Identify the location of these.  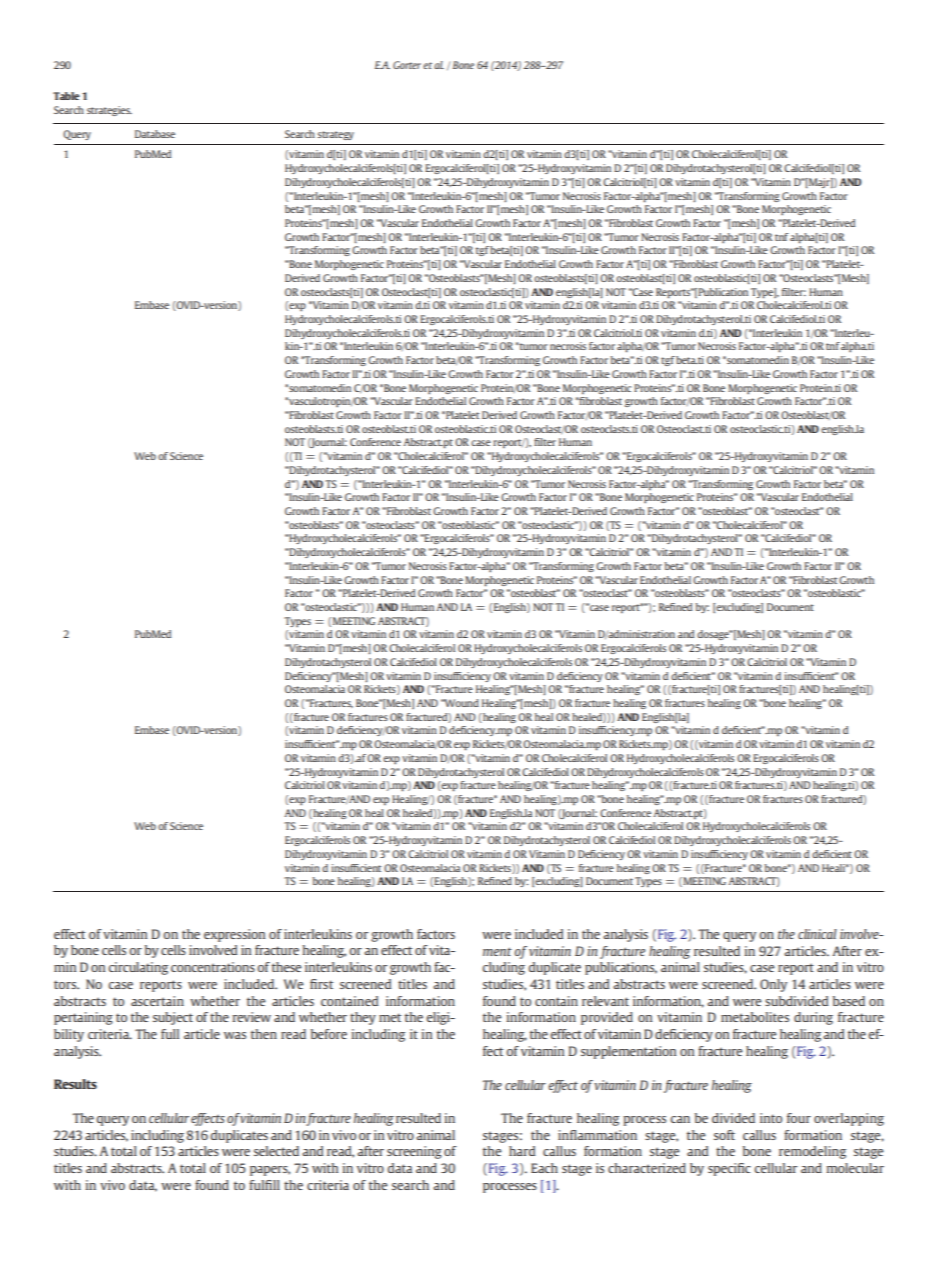
(286, 967).
